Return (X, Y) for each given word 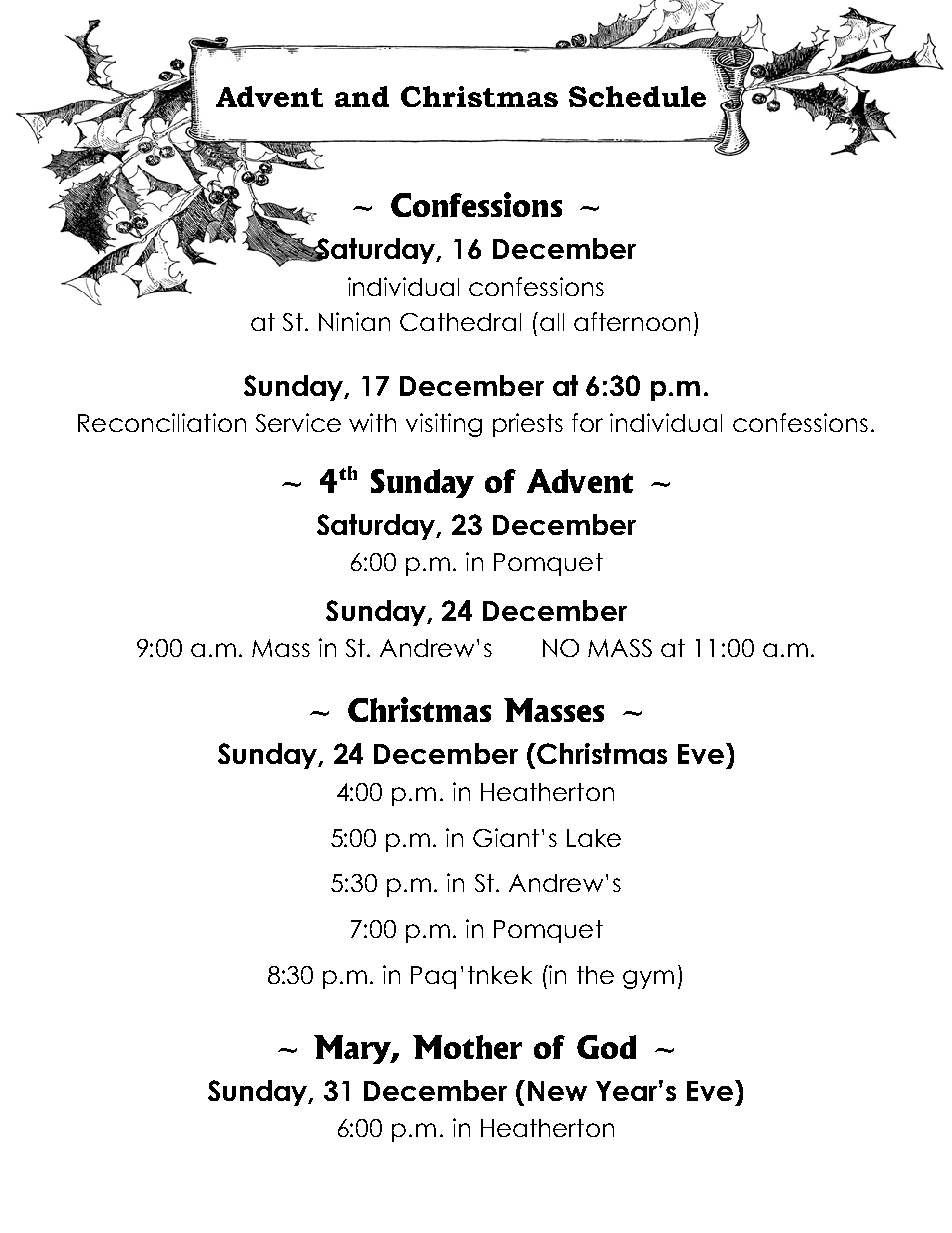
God (606, 1047)
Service (298, 422)
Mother (467, 1047)
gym (648, 979)
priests (528, 425)
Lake (594, 838)
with (372, 422)
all (552, 322)
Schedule (637, 96)
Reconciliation (162, 422)
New (557, 1091)
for (587, 422)
